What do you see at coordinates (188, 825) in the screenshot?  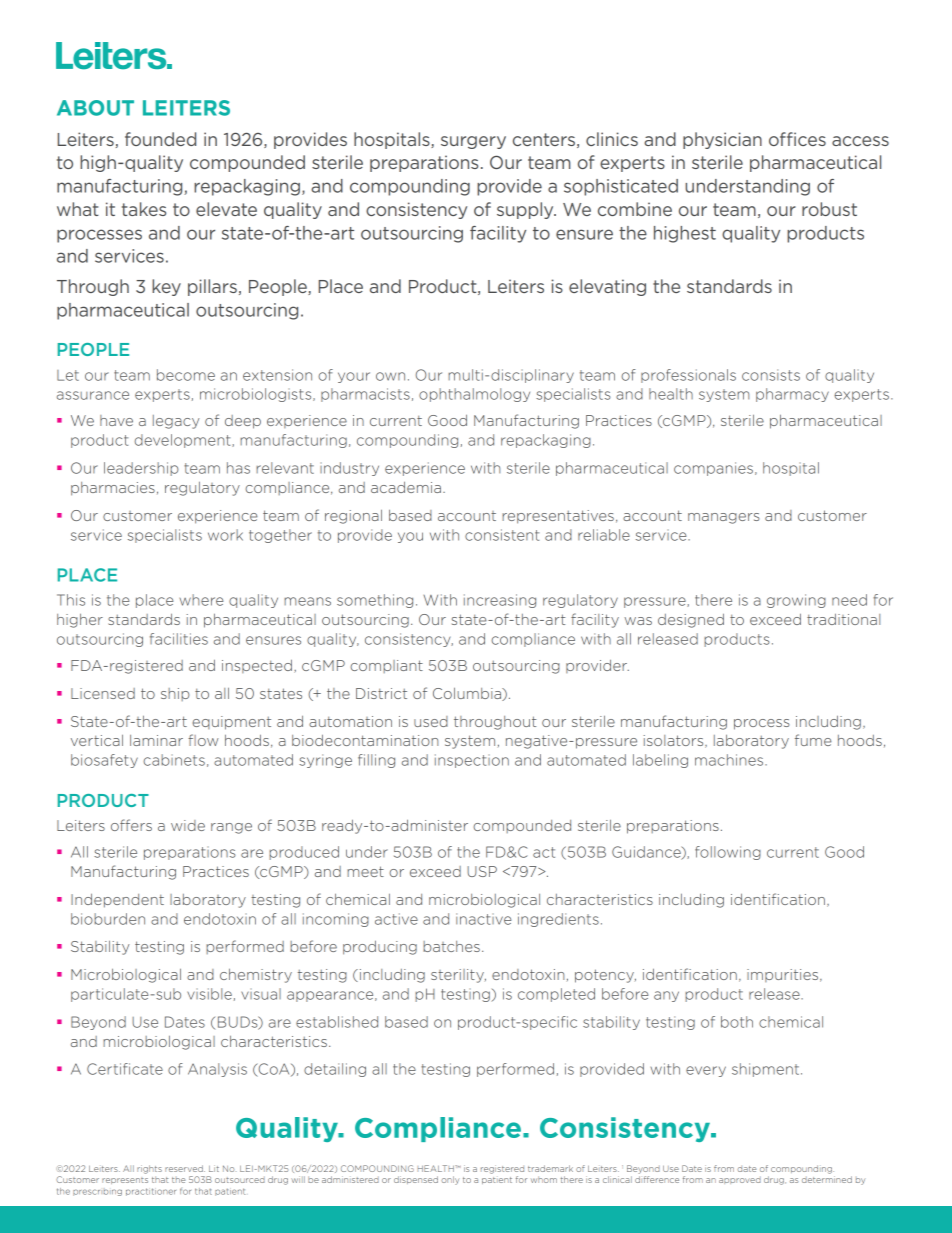 I see `wide` at bounding box center [188, 825].
